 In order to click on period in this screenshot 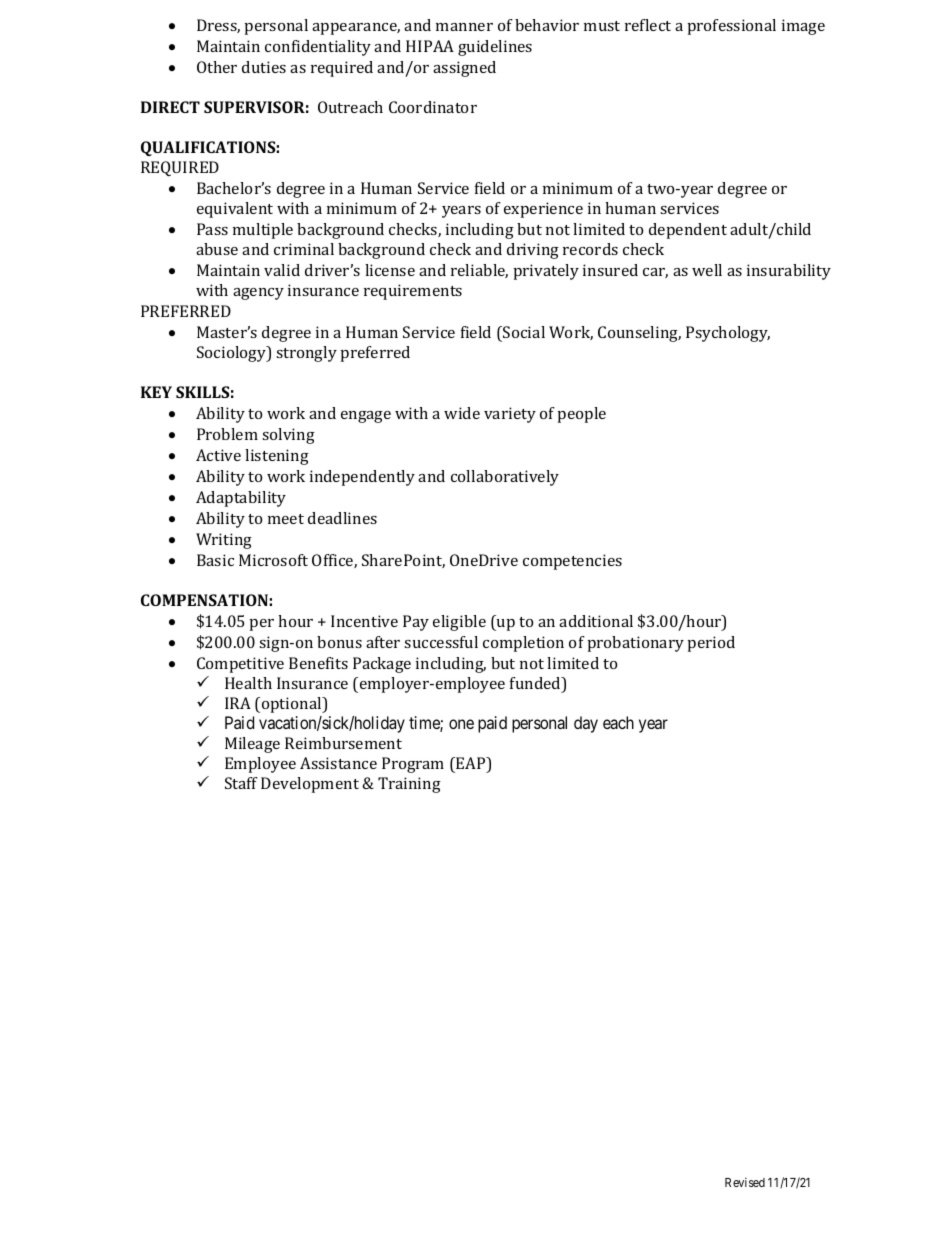, I will do `click(711, 644)`.
